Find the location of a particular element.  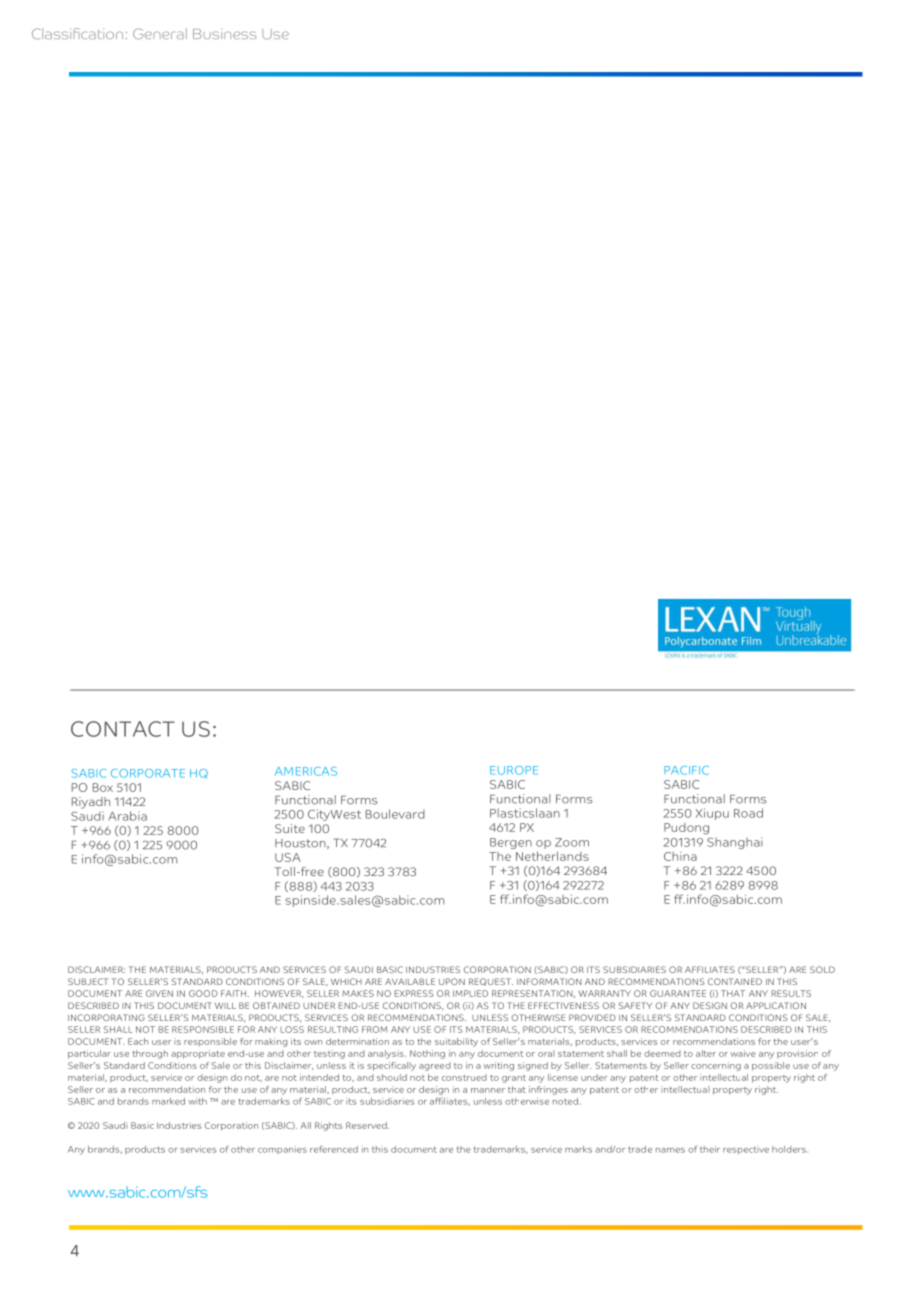

Arabia is located at coordinates (127, 816).
